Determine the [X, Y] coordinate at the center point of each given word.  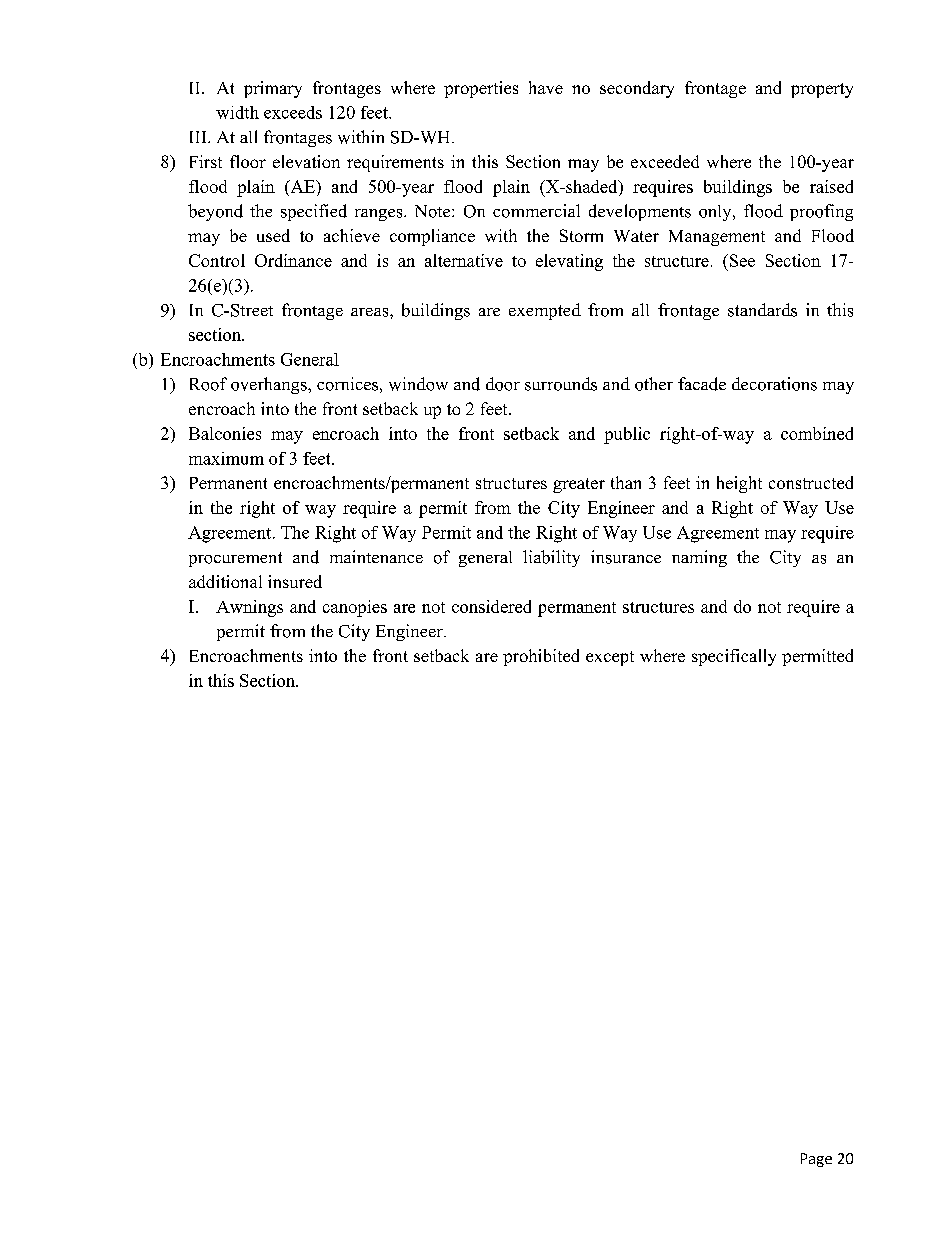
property [822, 90]
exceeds [293, 112]
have [546, 87]
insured [295, 581]
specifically [734, 657]
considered [491, 606]
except [610, 658]
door [503, 384]
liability [551, 558]
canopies [355, 608]
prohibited [541, 657]
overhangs [270, 385]
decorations [774, 384]
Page [816, 1160]
